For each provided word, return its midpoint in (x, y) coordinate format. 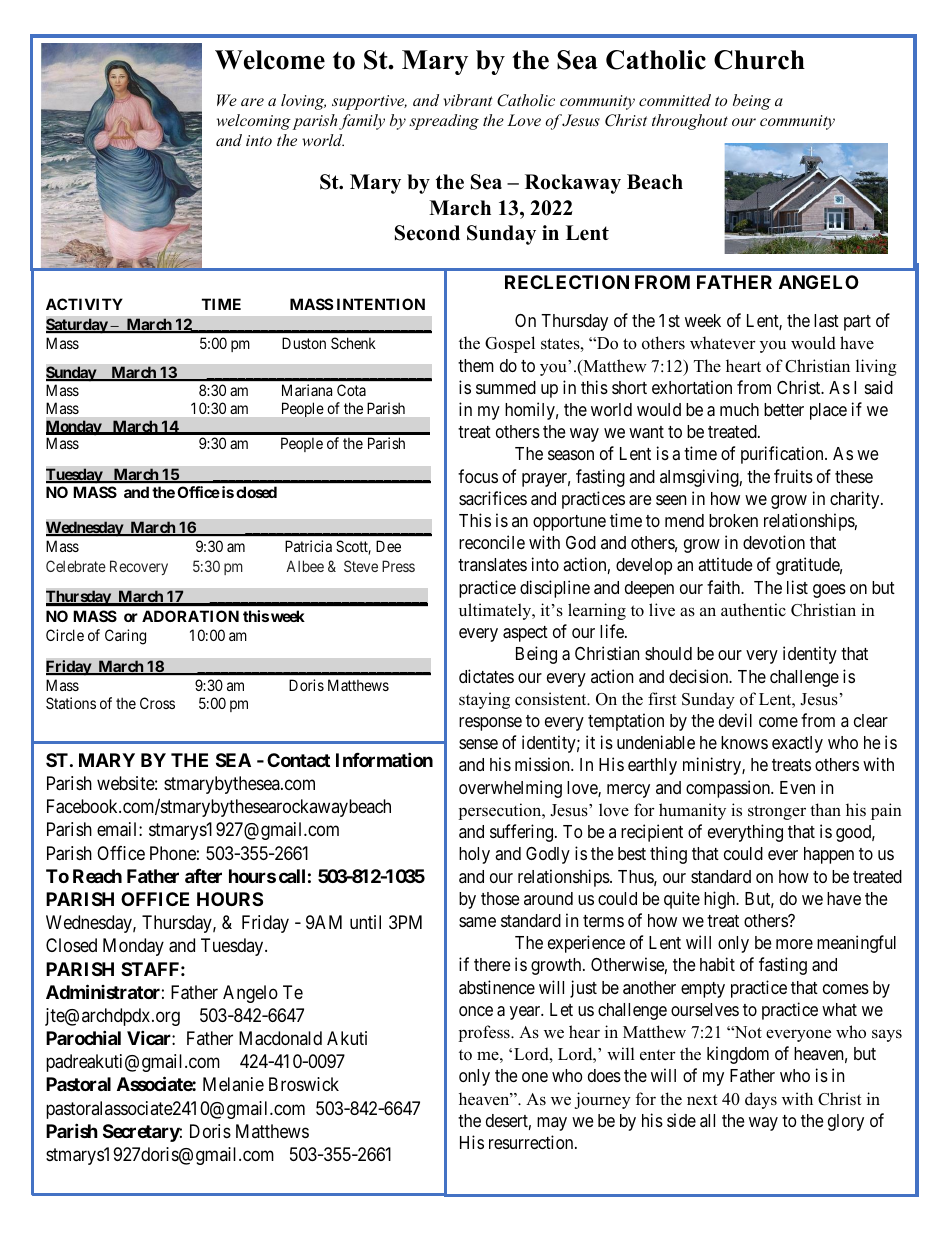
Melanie (233, 1084)
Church (759, 60)
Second (427, 233)
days (761, 1100)
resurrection (532, 1142)
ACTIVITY (84, 304)
